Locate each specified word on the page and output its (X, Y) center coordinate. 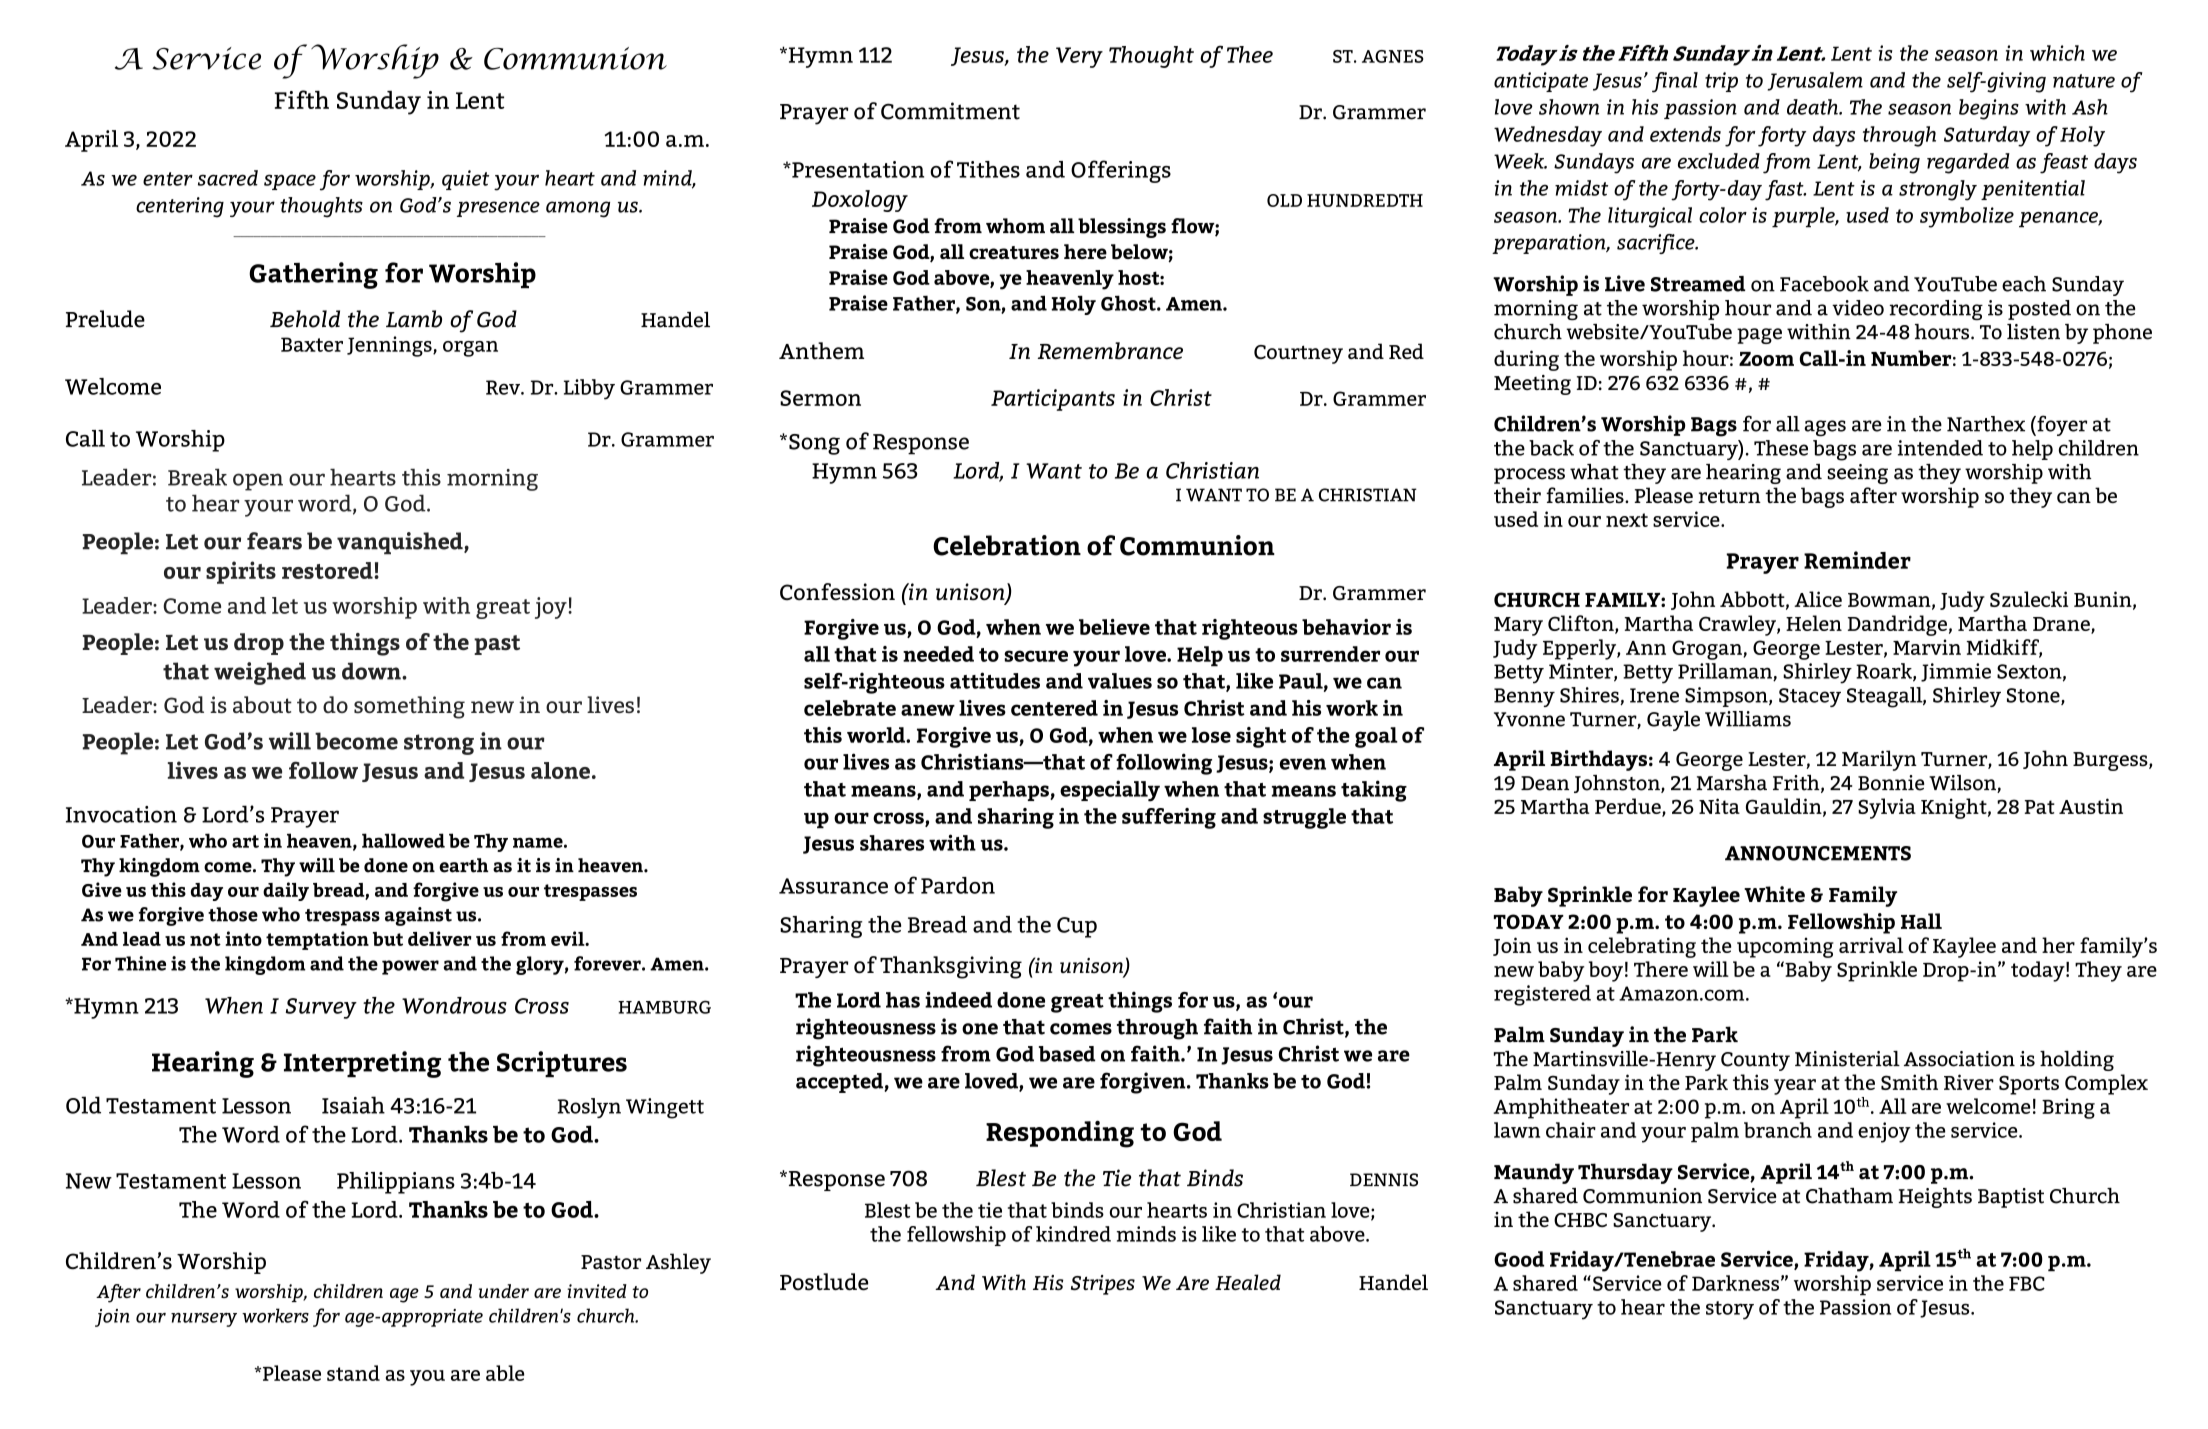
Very (1079, 57)
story (1730, 1310)
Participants (1053, 400)
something (409, 707)
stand (353, 1373)
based (1067, 1054)
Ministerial (1847, 1059)
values (1120, 681)
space (290, 182)
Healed (1248, 1282)
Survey (321, 1008)
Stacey (1810, 697)
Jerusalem (1815, 81)
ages (1825, 428)
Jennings (390, 346)
